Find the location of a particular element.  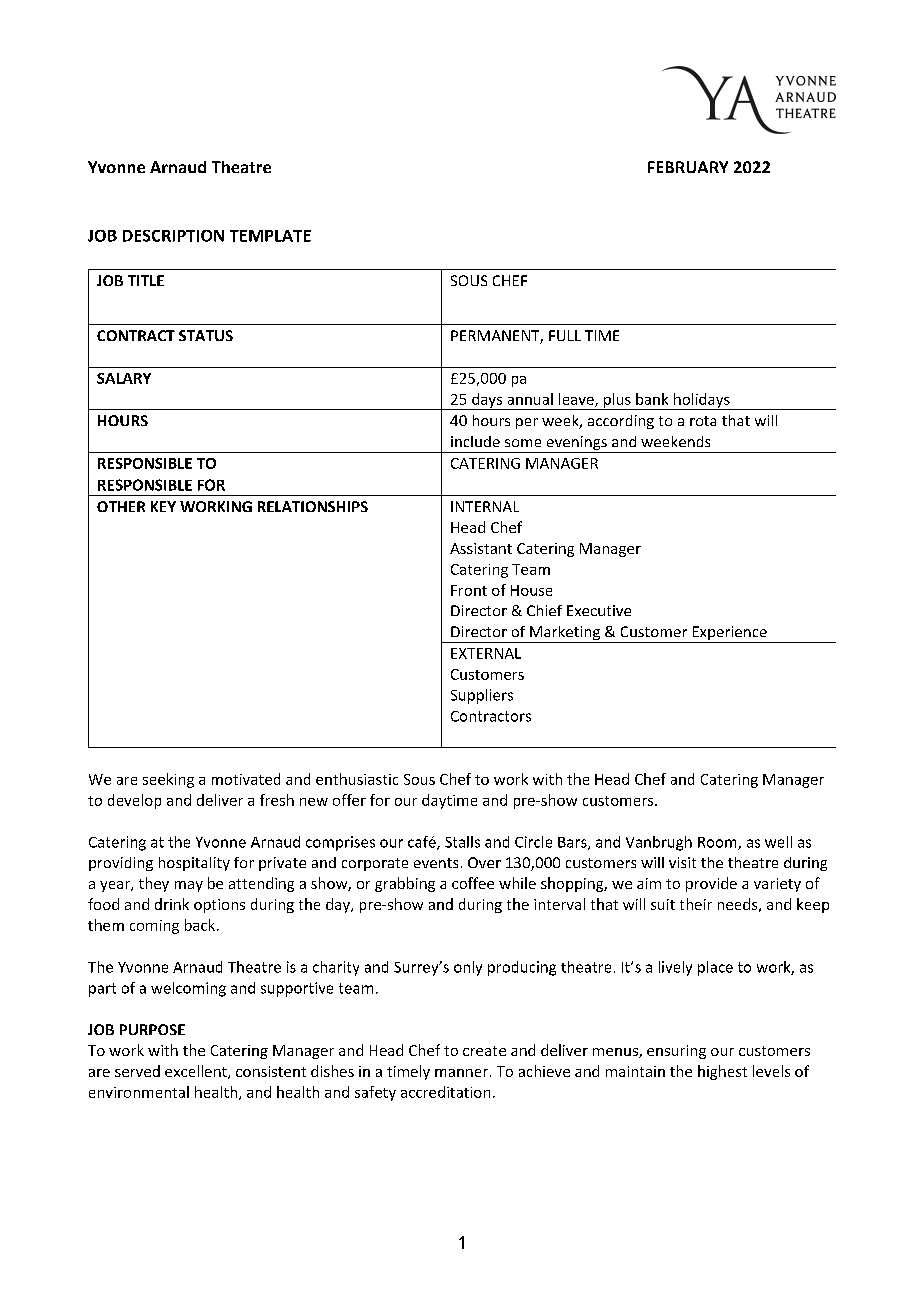

excellent is located at coordinates (197, 1072).
